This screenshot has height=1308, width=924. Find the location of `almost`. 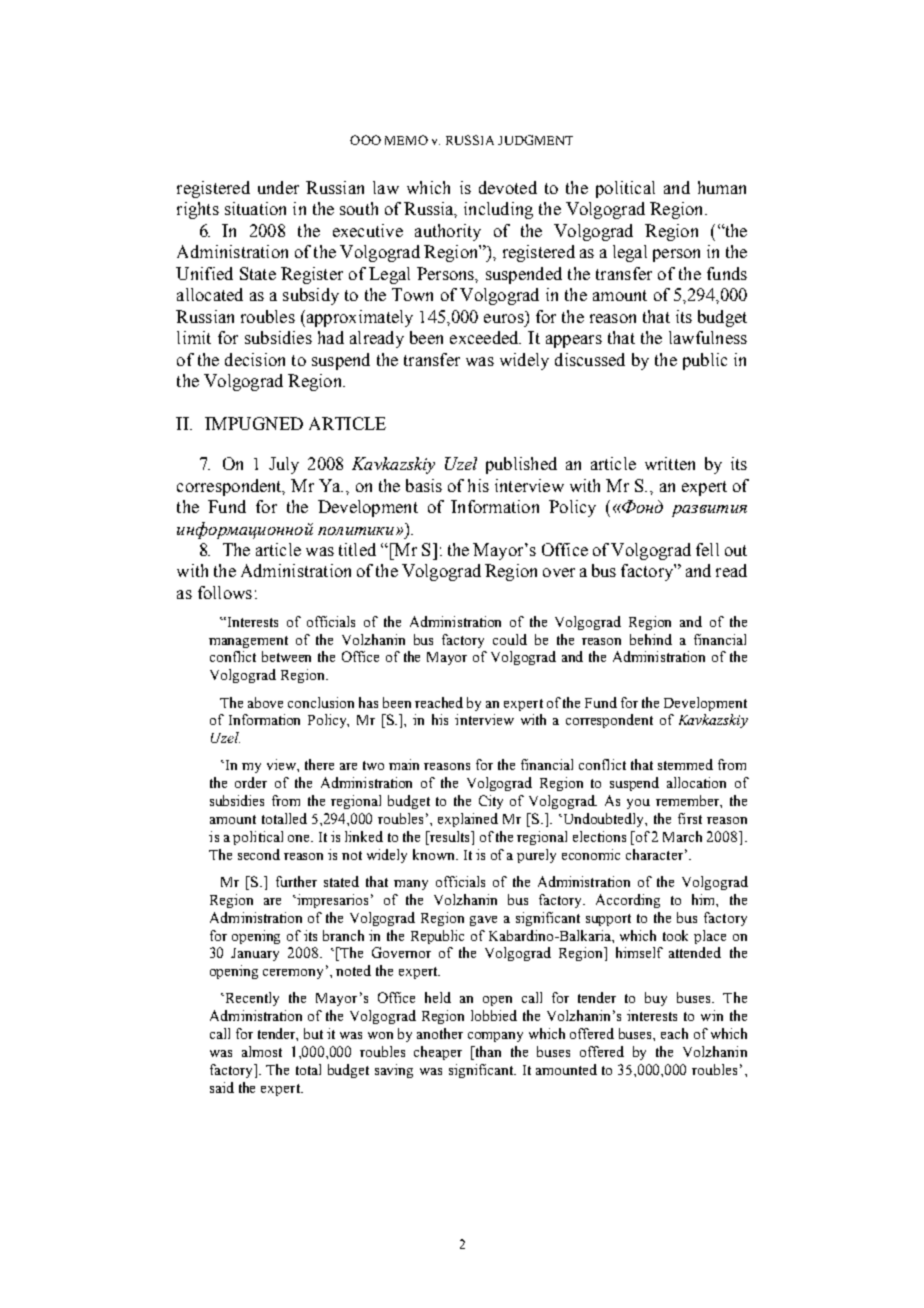

almost is located at coordinates (262, 1051).
